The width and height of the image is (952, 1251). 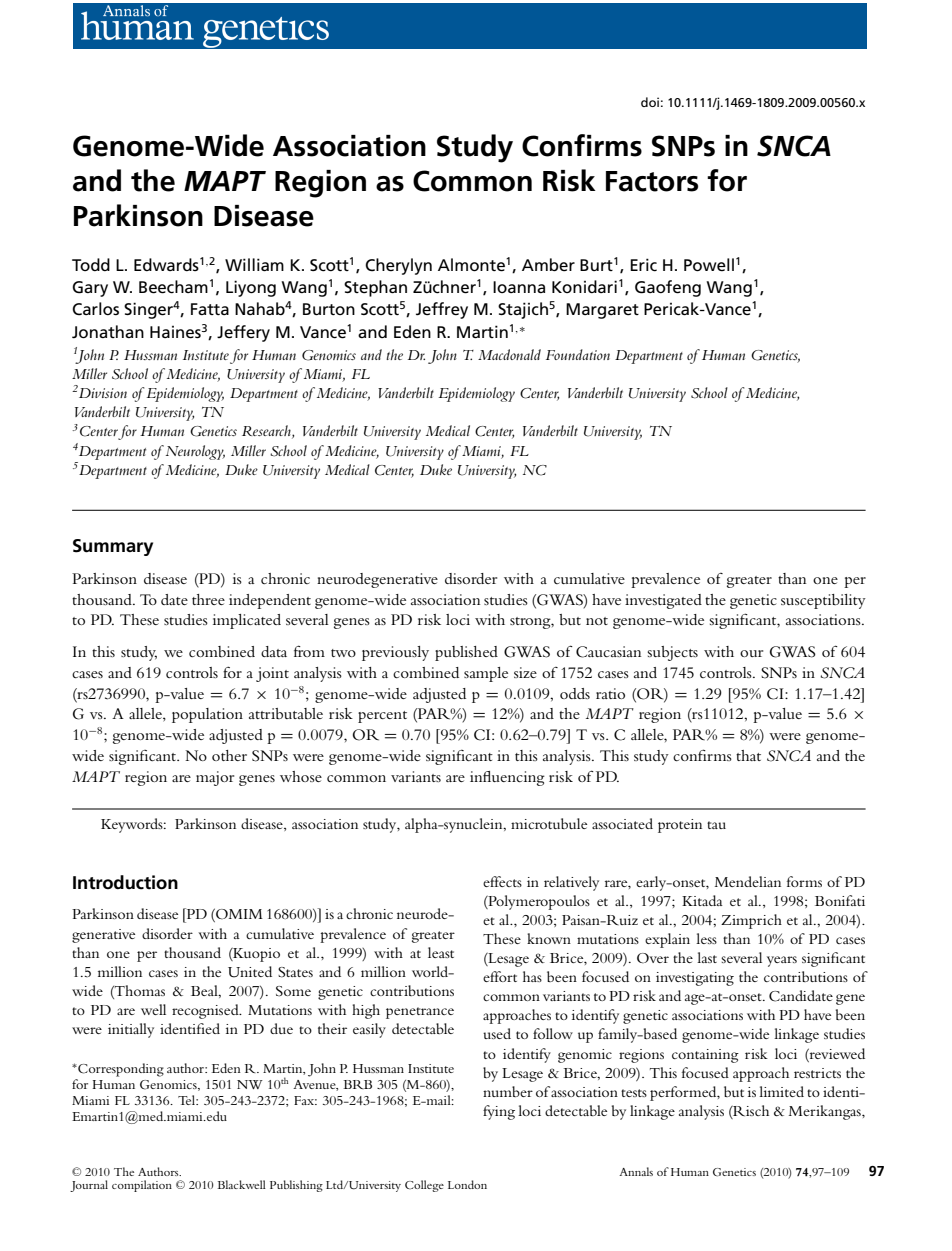 What do you see at coordinates (652, 181) in the image?
I see `Factors` at bounding box center [652, 181].
